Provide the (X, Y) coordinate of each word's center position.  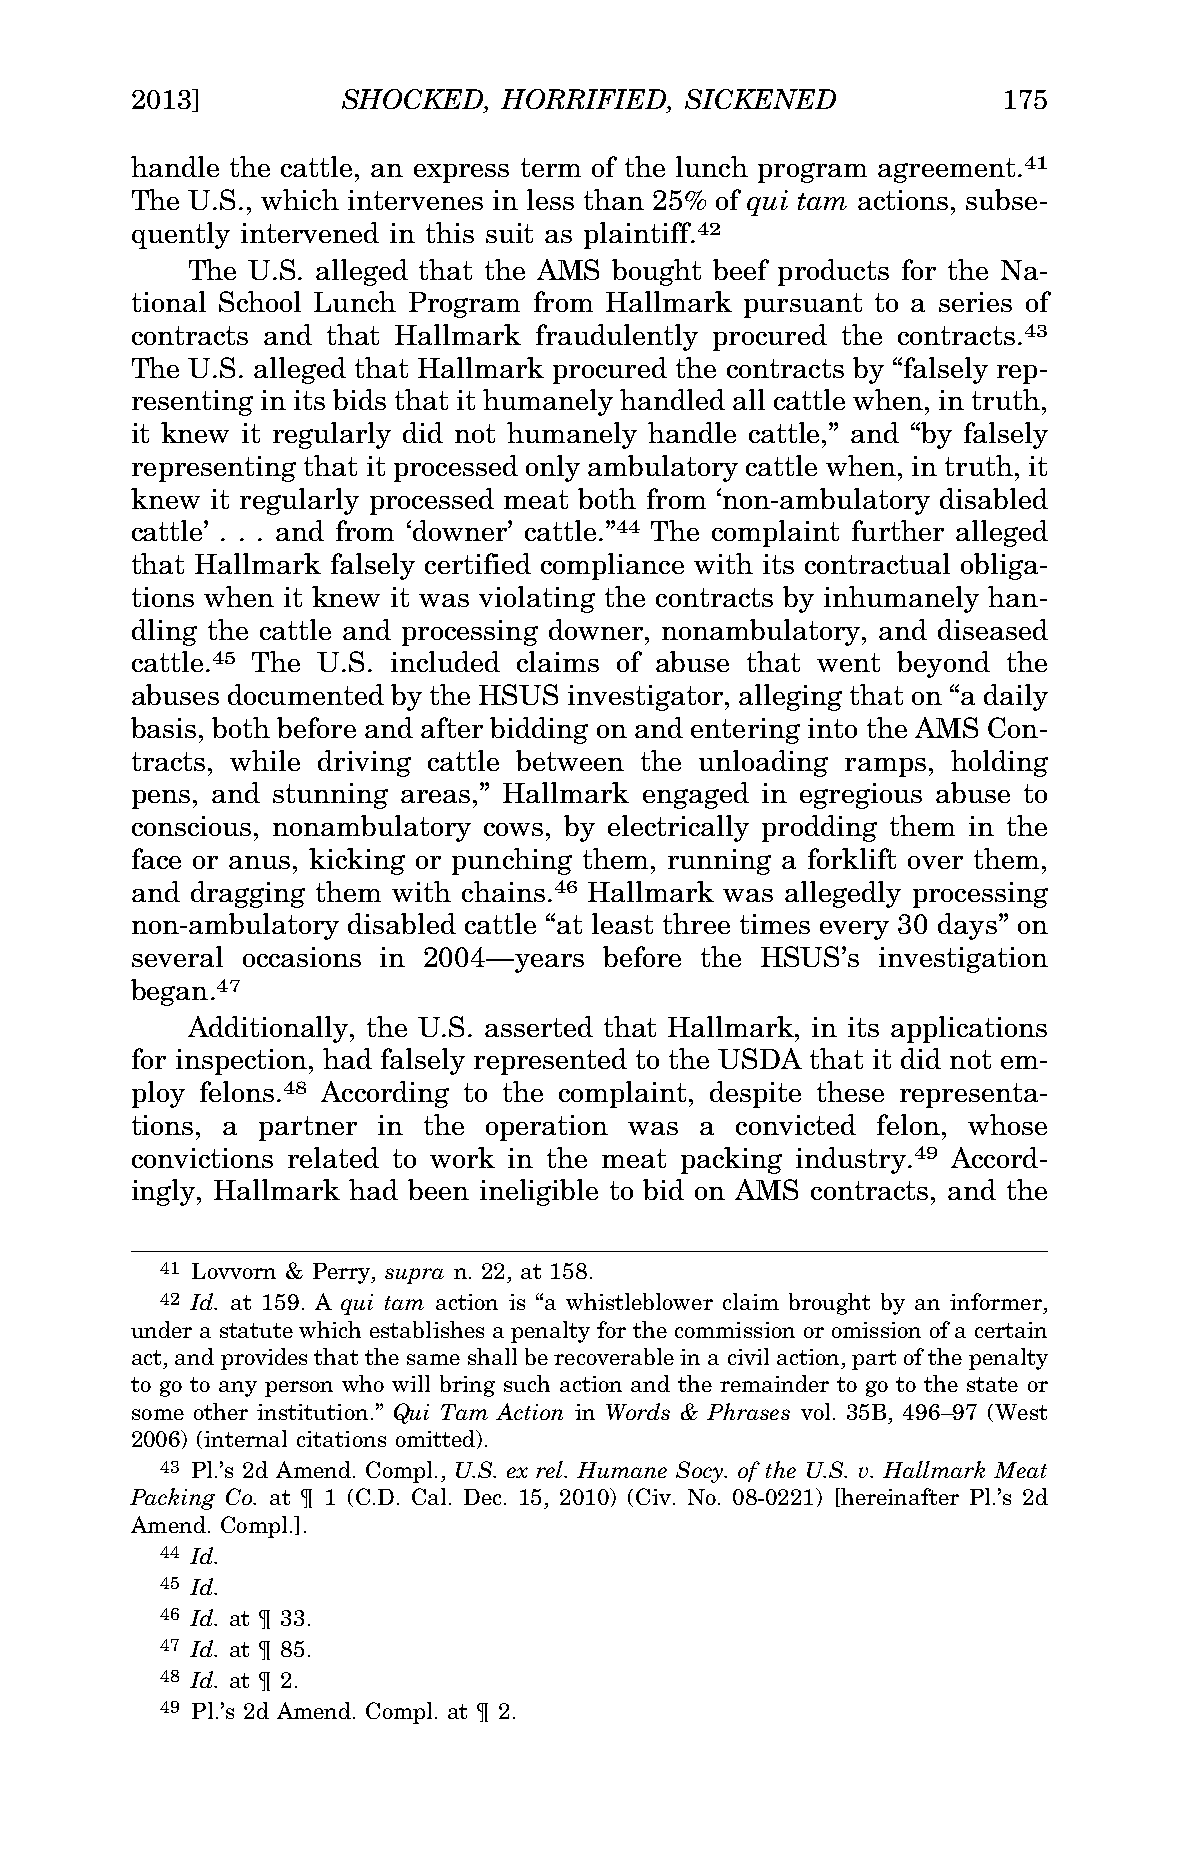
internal (245, 1438)
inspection (243, 1062)
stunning (330, 796)
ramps (885, 767)
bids (359, 399)
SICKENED (760, 99)
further (898, 530)
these (850, 1091)
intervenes (415, 200)
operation (547, 1128)
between (570, 760)
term (551, 167)
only (553, 468)
